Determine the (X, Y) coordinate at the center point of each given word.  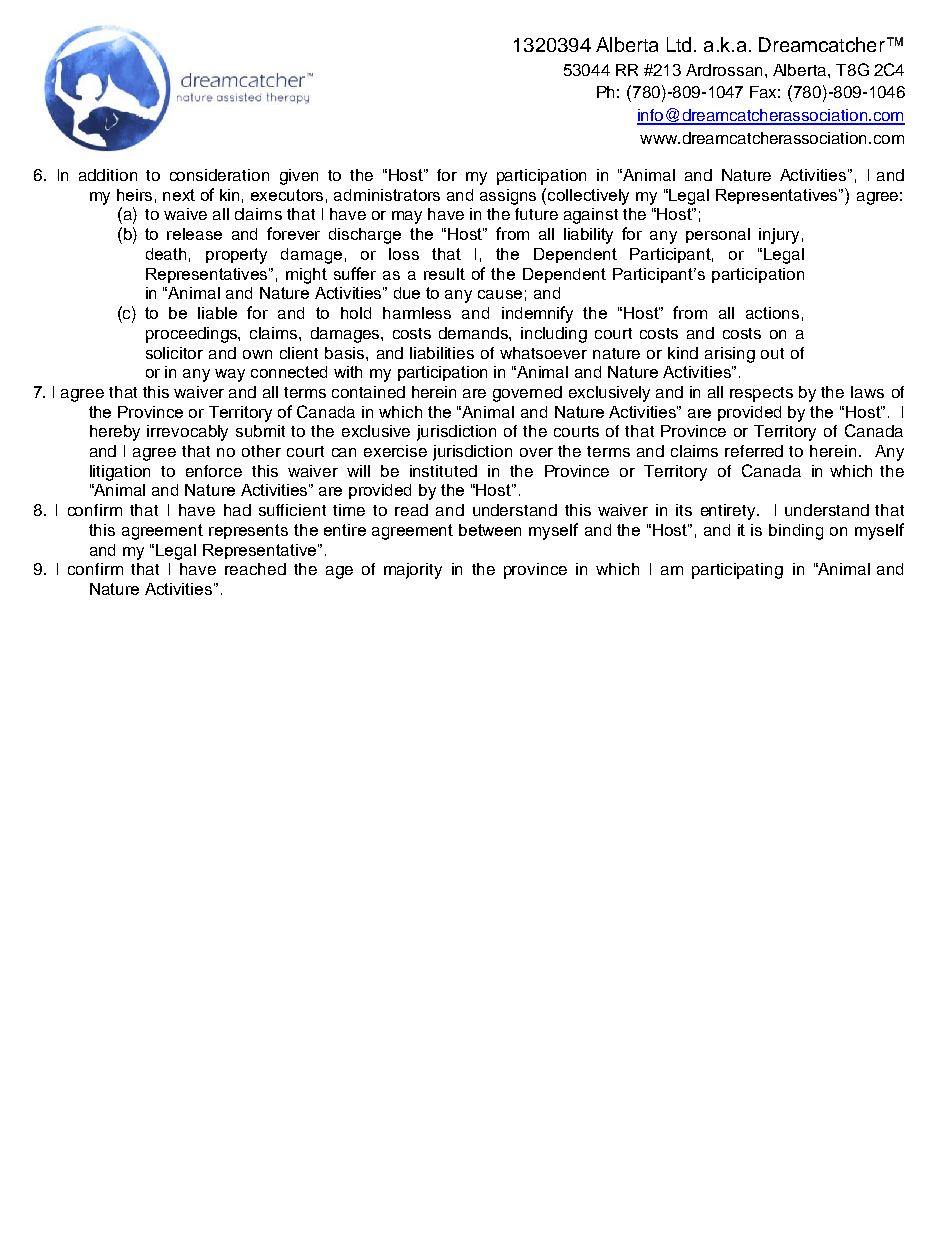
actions (772, 313)
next (179, 195)
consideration (219, 175)
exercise (395, 451)
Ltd (679, 44)
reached (255, 569)
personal (718, 235)
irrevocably (187, 433)
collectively (588, 197)
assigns (508, 197)
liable (217, 313)
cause (500, 294)
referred (754, 451)
